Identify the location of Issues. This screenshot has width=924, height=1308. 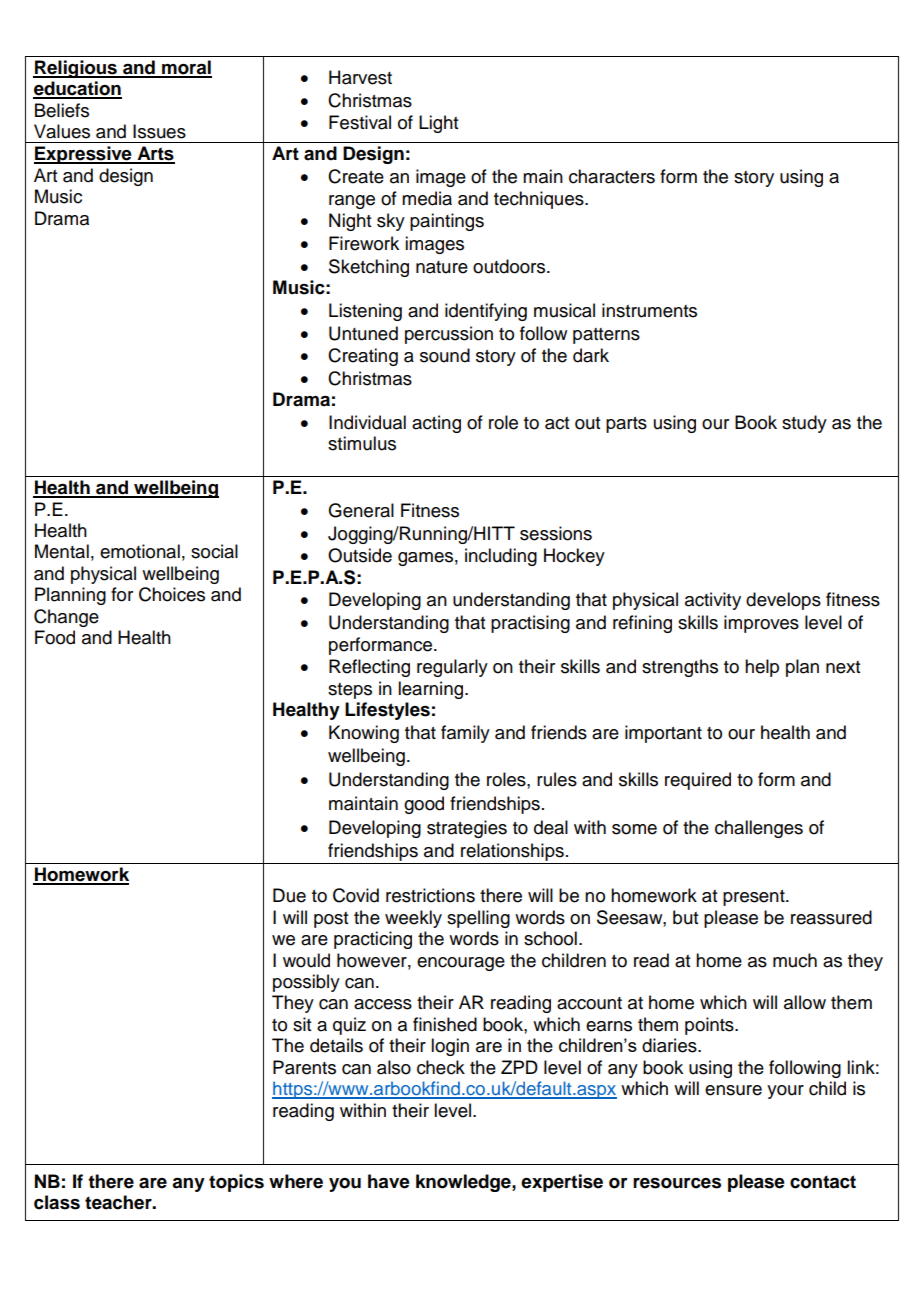
(159, 131).
